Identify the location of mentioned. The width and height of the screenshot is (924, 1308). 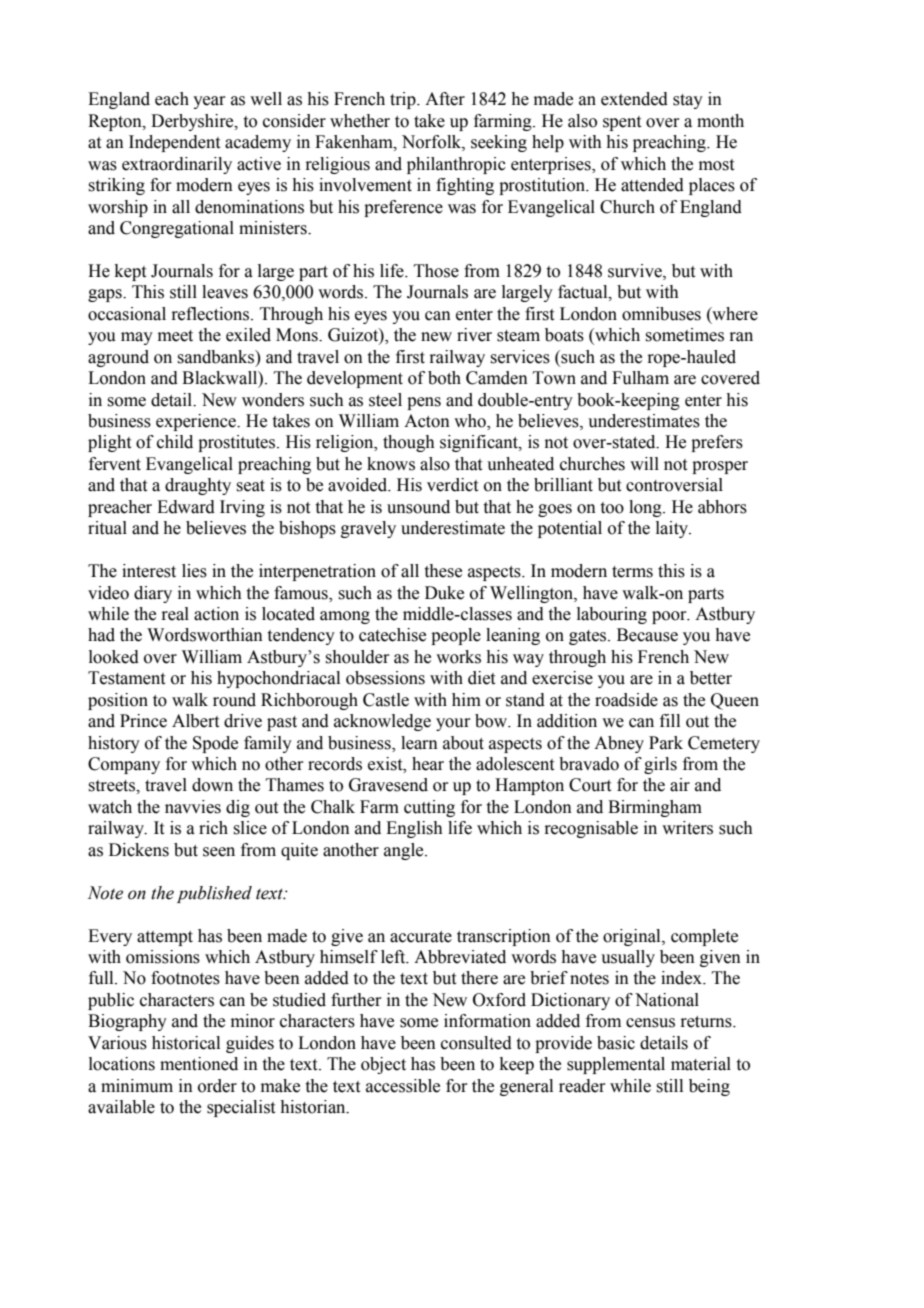
(199, 1064).
